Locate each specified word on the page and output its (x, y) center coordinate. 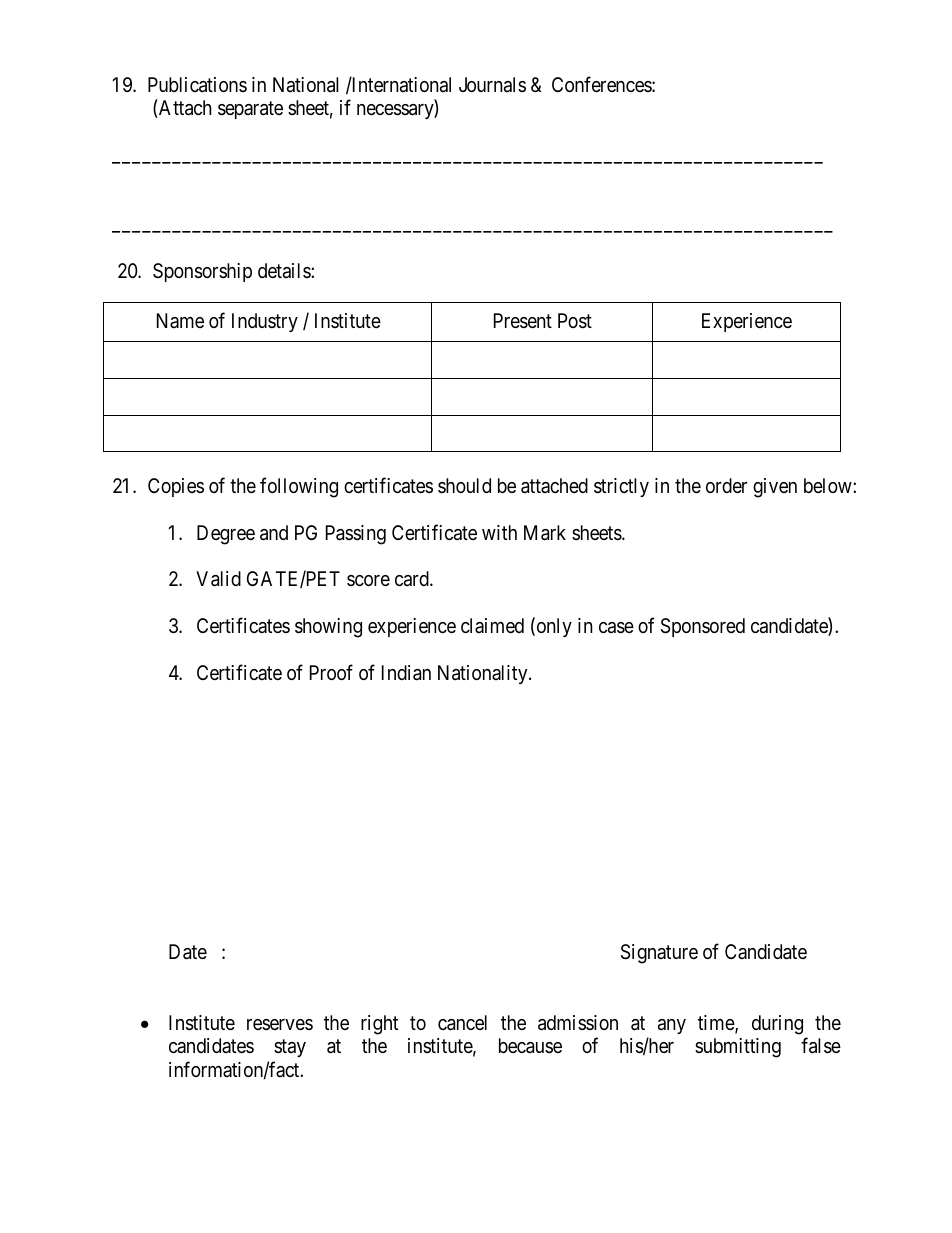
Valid (218, 579)
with (499, 532)
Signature (659, 954)
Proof (331, 672)
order (726, 485)
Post (575, 321)
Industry (265, 322)
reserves (280, 1024)
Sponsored (703, 627)
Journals (492, 85)
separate (250, 110)
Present (523, 321)
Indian (406, 673)
